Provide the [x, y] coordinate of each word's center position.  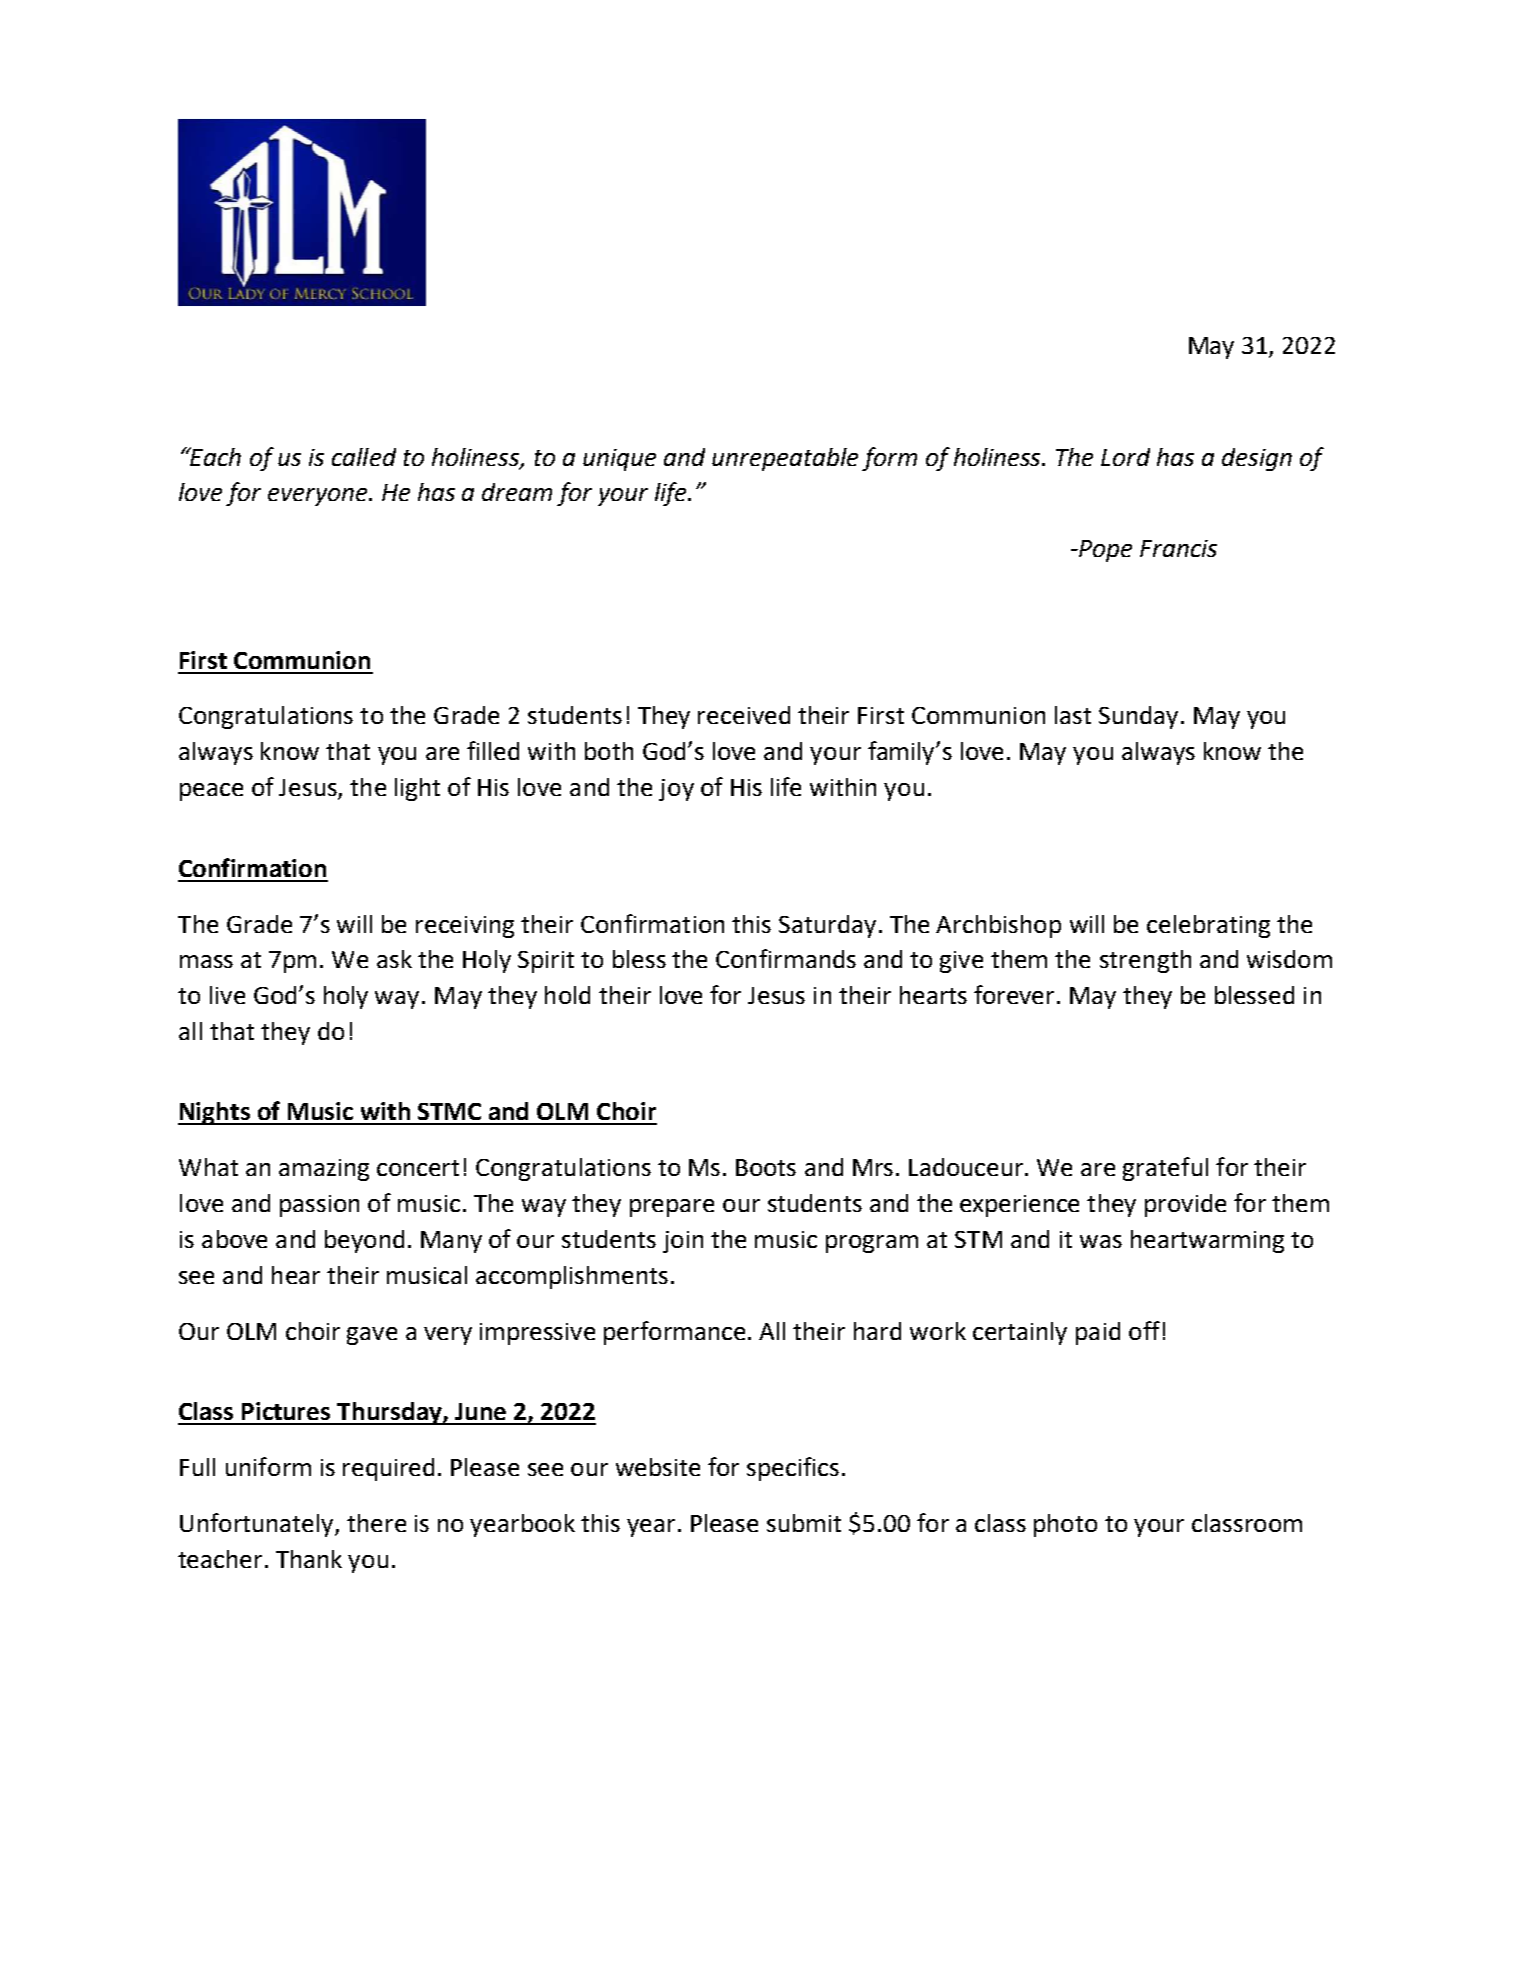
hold [567, 995]
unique [619, 460]
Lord [1125, 457]
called [364, 457]
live [227, 995]
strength [1145, 961]
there [376, 1523]
